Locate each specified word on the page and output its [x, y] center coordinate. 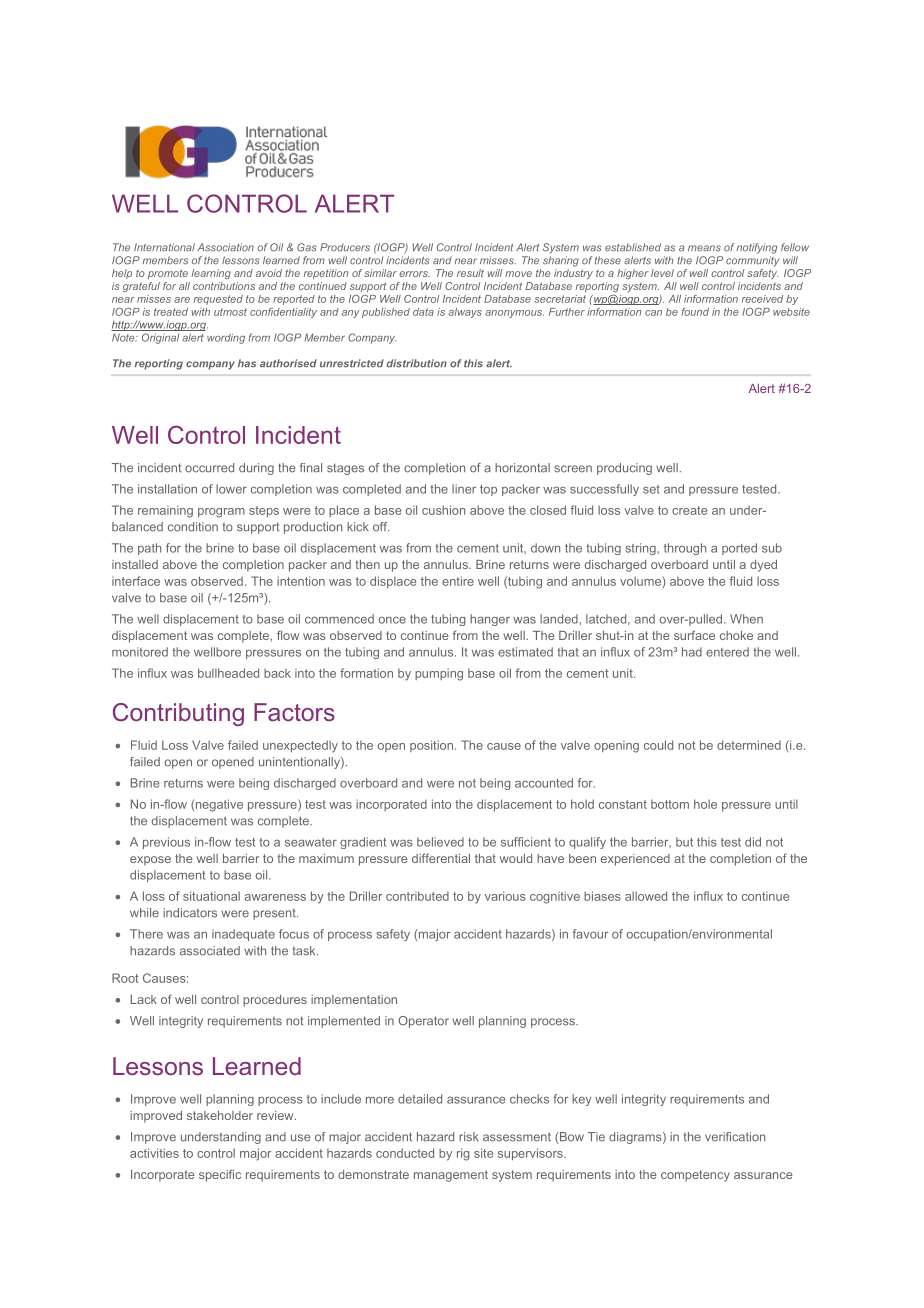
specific [220, 1175]
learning [211, 274]
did [753, 842]
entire [458, 581]
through [685, 549]
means [704, 248]
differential [441, 858]
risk [469, 1137]
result [470, 273]
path [149, 549]
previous [166, 843]
